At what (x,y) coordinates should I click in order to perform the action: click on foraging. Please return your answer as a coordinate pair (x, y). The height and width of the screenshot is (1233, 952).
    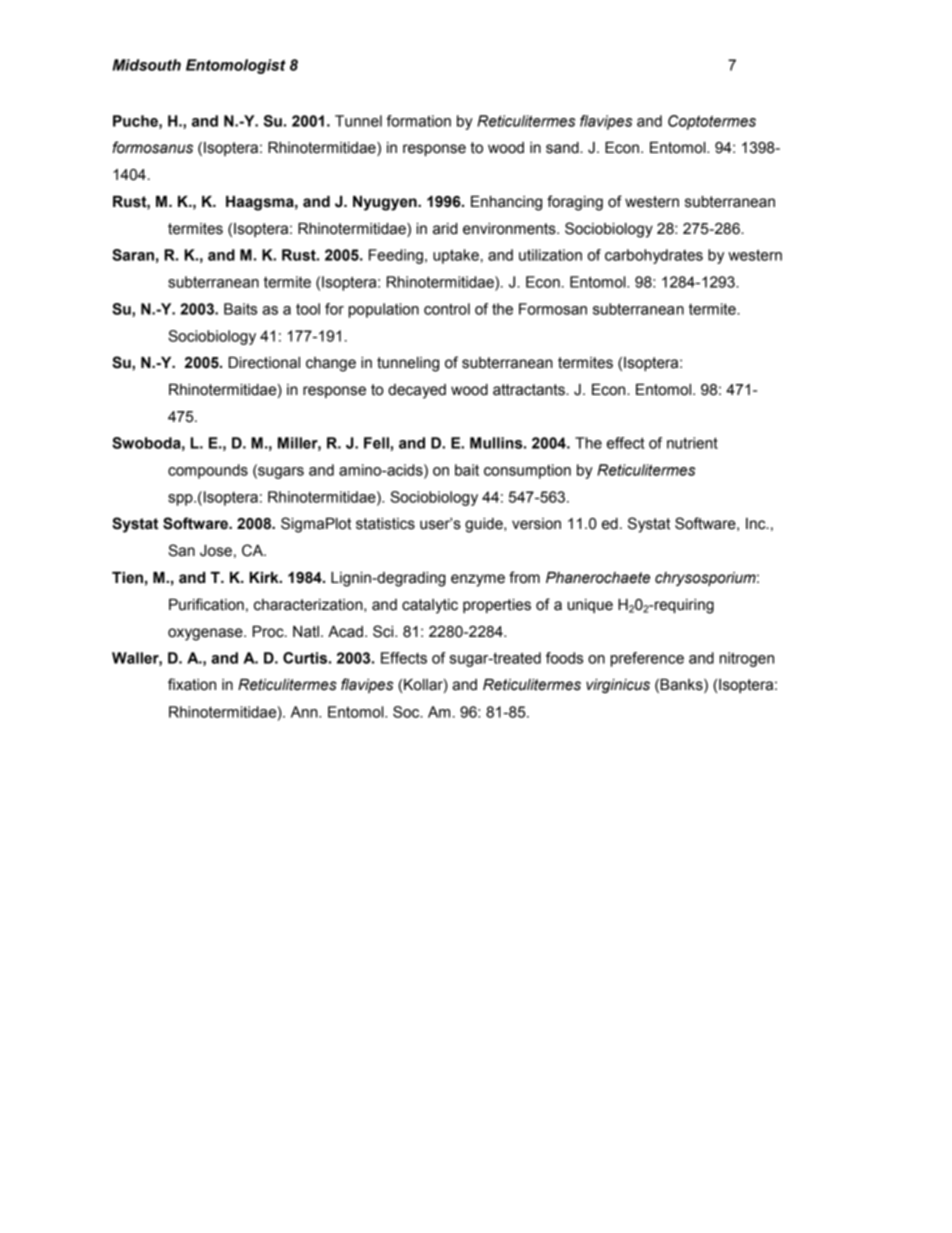
    Looking at the image, I should click on (575, 203).
